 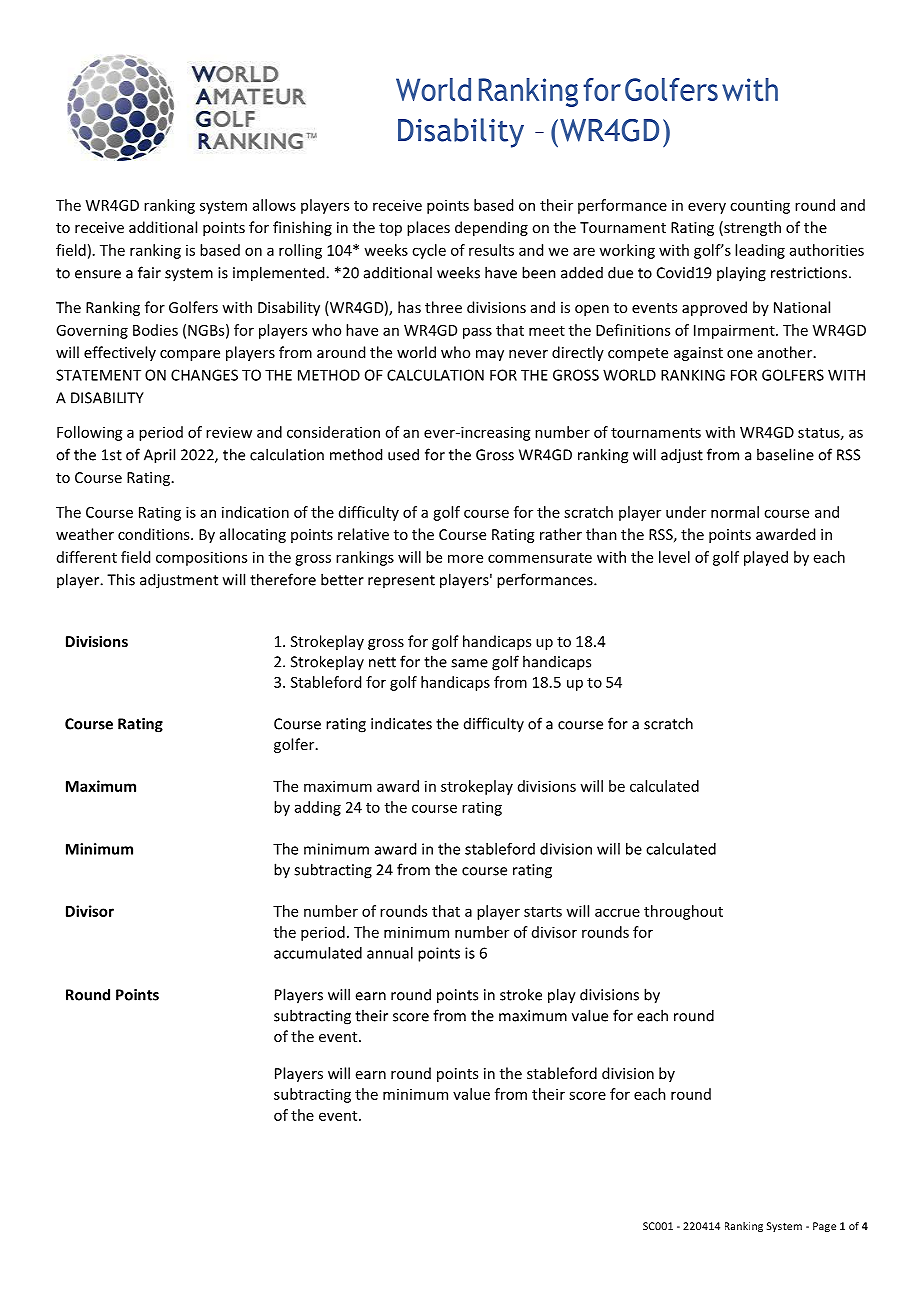 I want to click on accumulated, so click(x=318, y=953).
